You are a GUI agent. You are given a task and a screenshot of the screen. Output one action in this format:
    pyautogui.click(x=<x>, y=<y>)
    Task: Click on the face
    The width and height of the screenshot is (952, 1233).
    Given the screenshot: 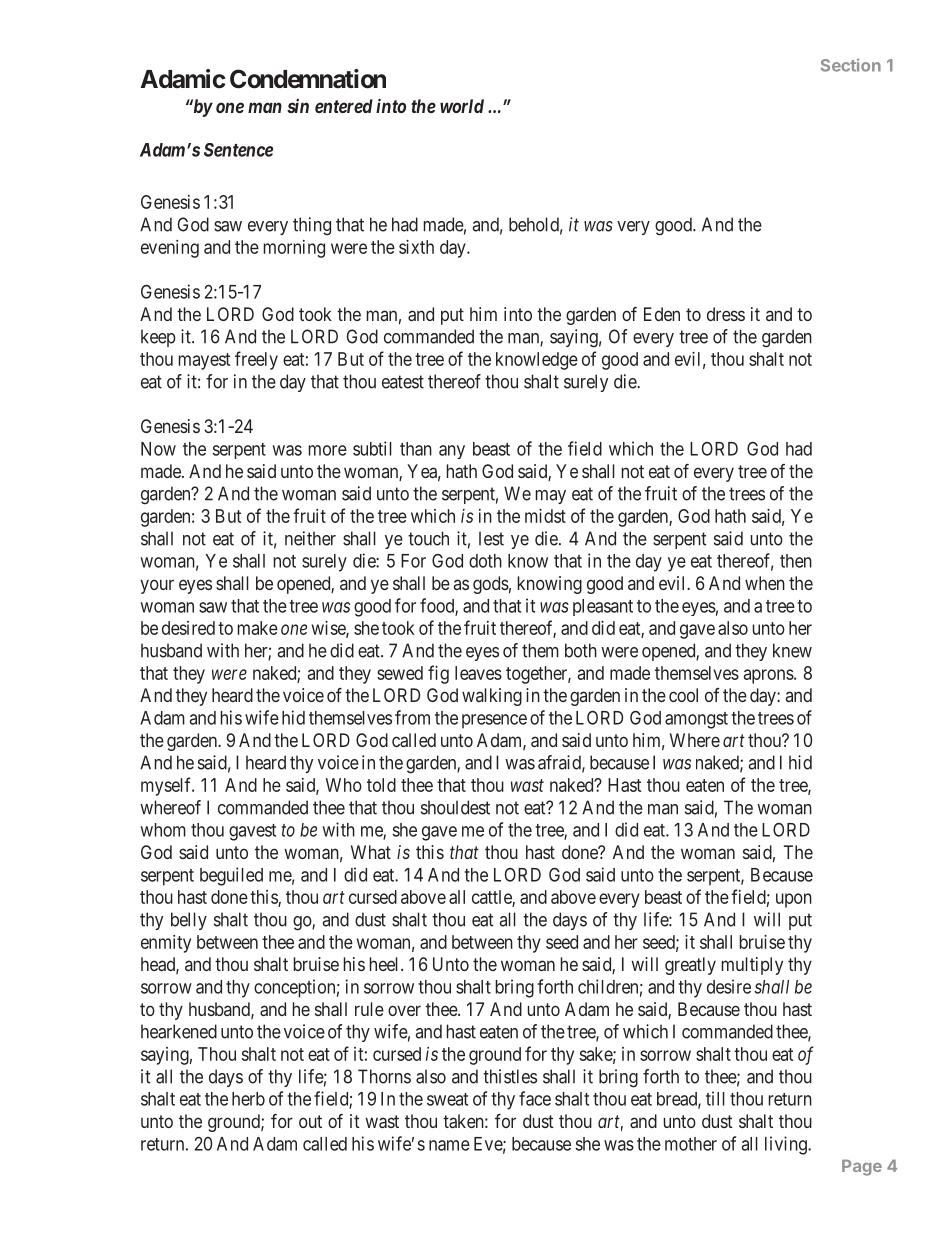 What is the action you would take?
    pyautogui.click(x=535, y=1098)
